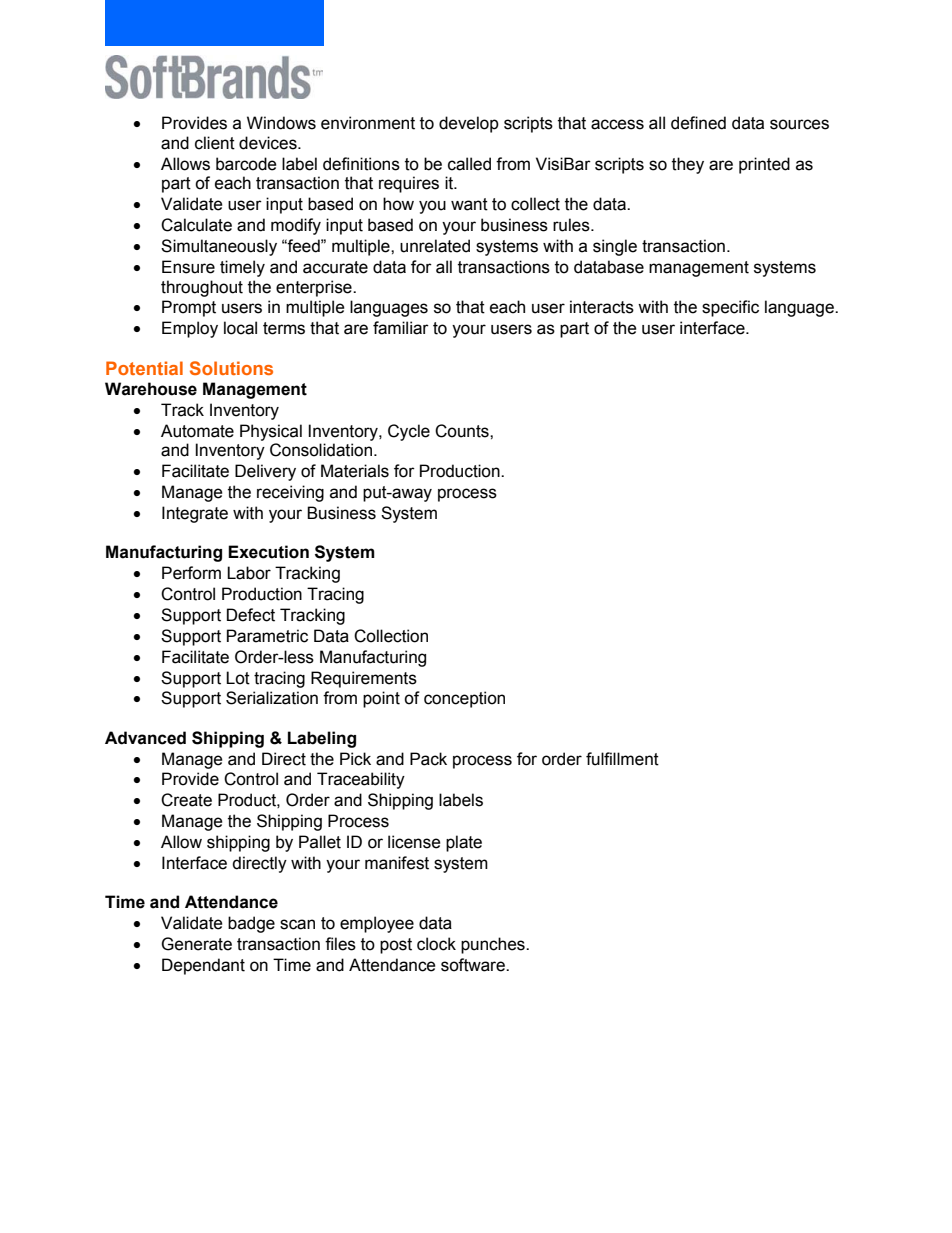 Image resolution: width=952 pixels, height=1233 pixels. Describe the element at coordinates (474, 965) in the image. I see `software` at that location.
